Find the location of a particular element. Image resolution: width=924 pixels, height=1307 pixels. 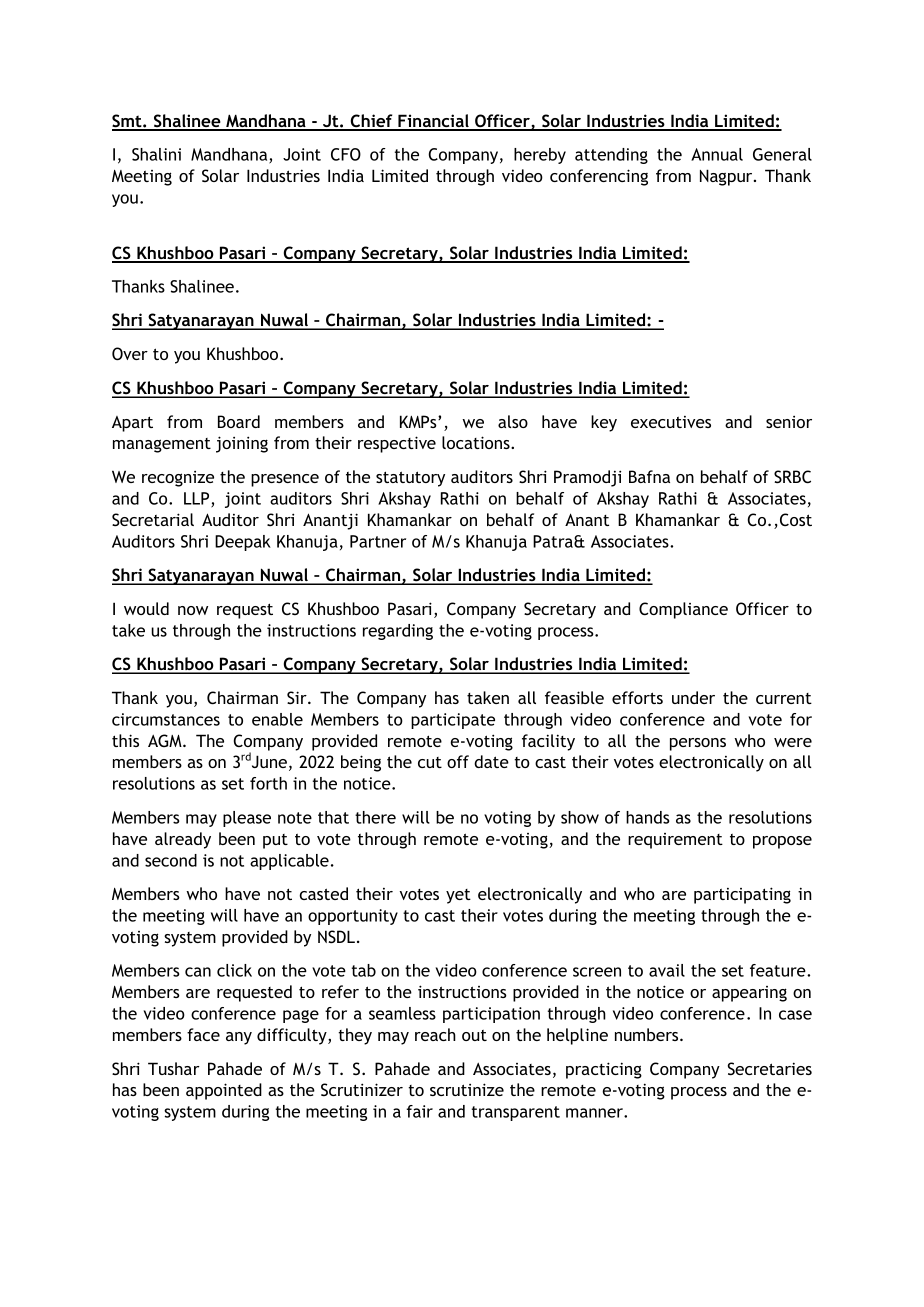

Shalini is located at coordinates (156, 154).
